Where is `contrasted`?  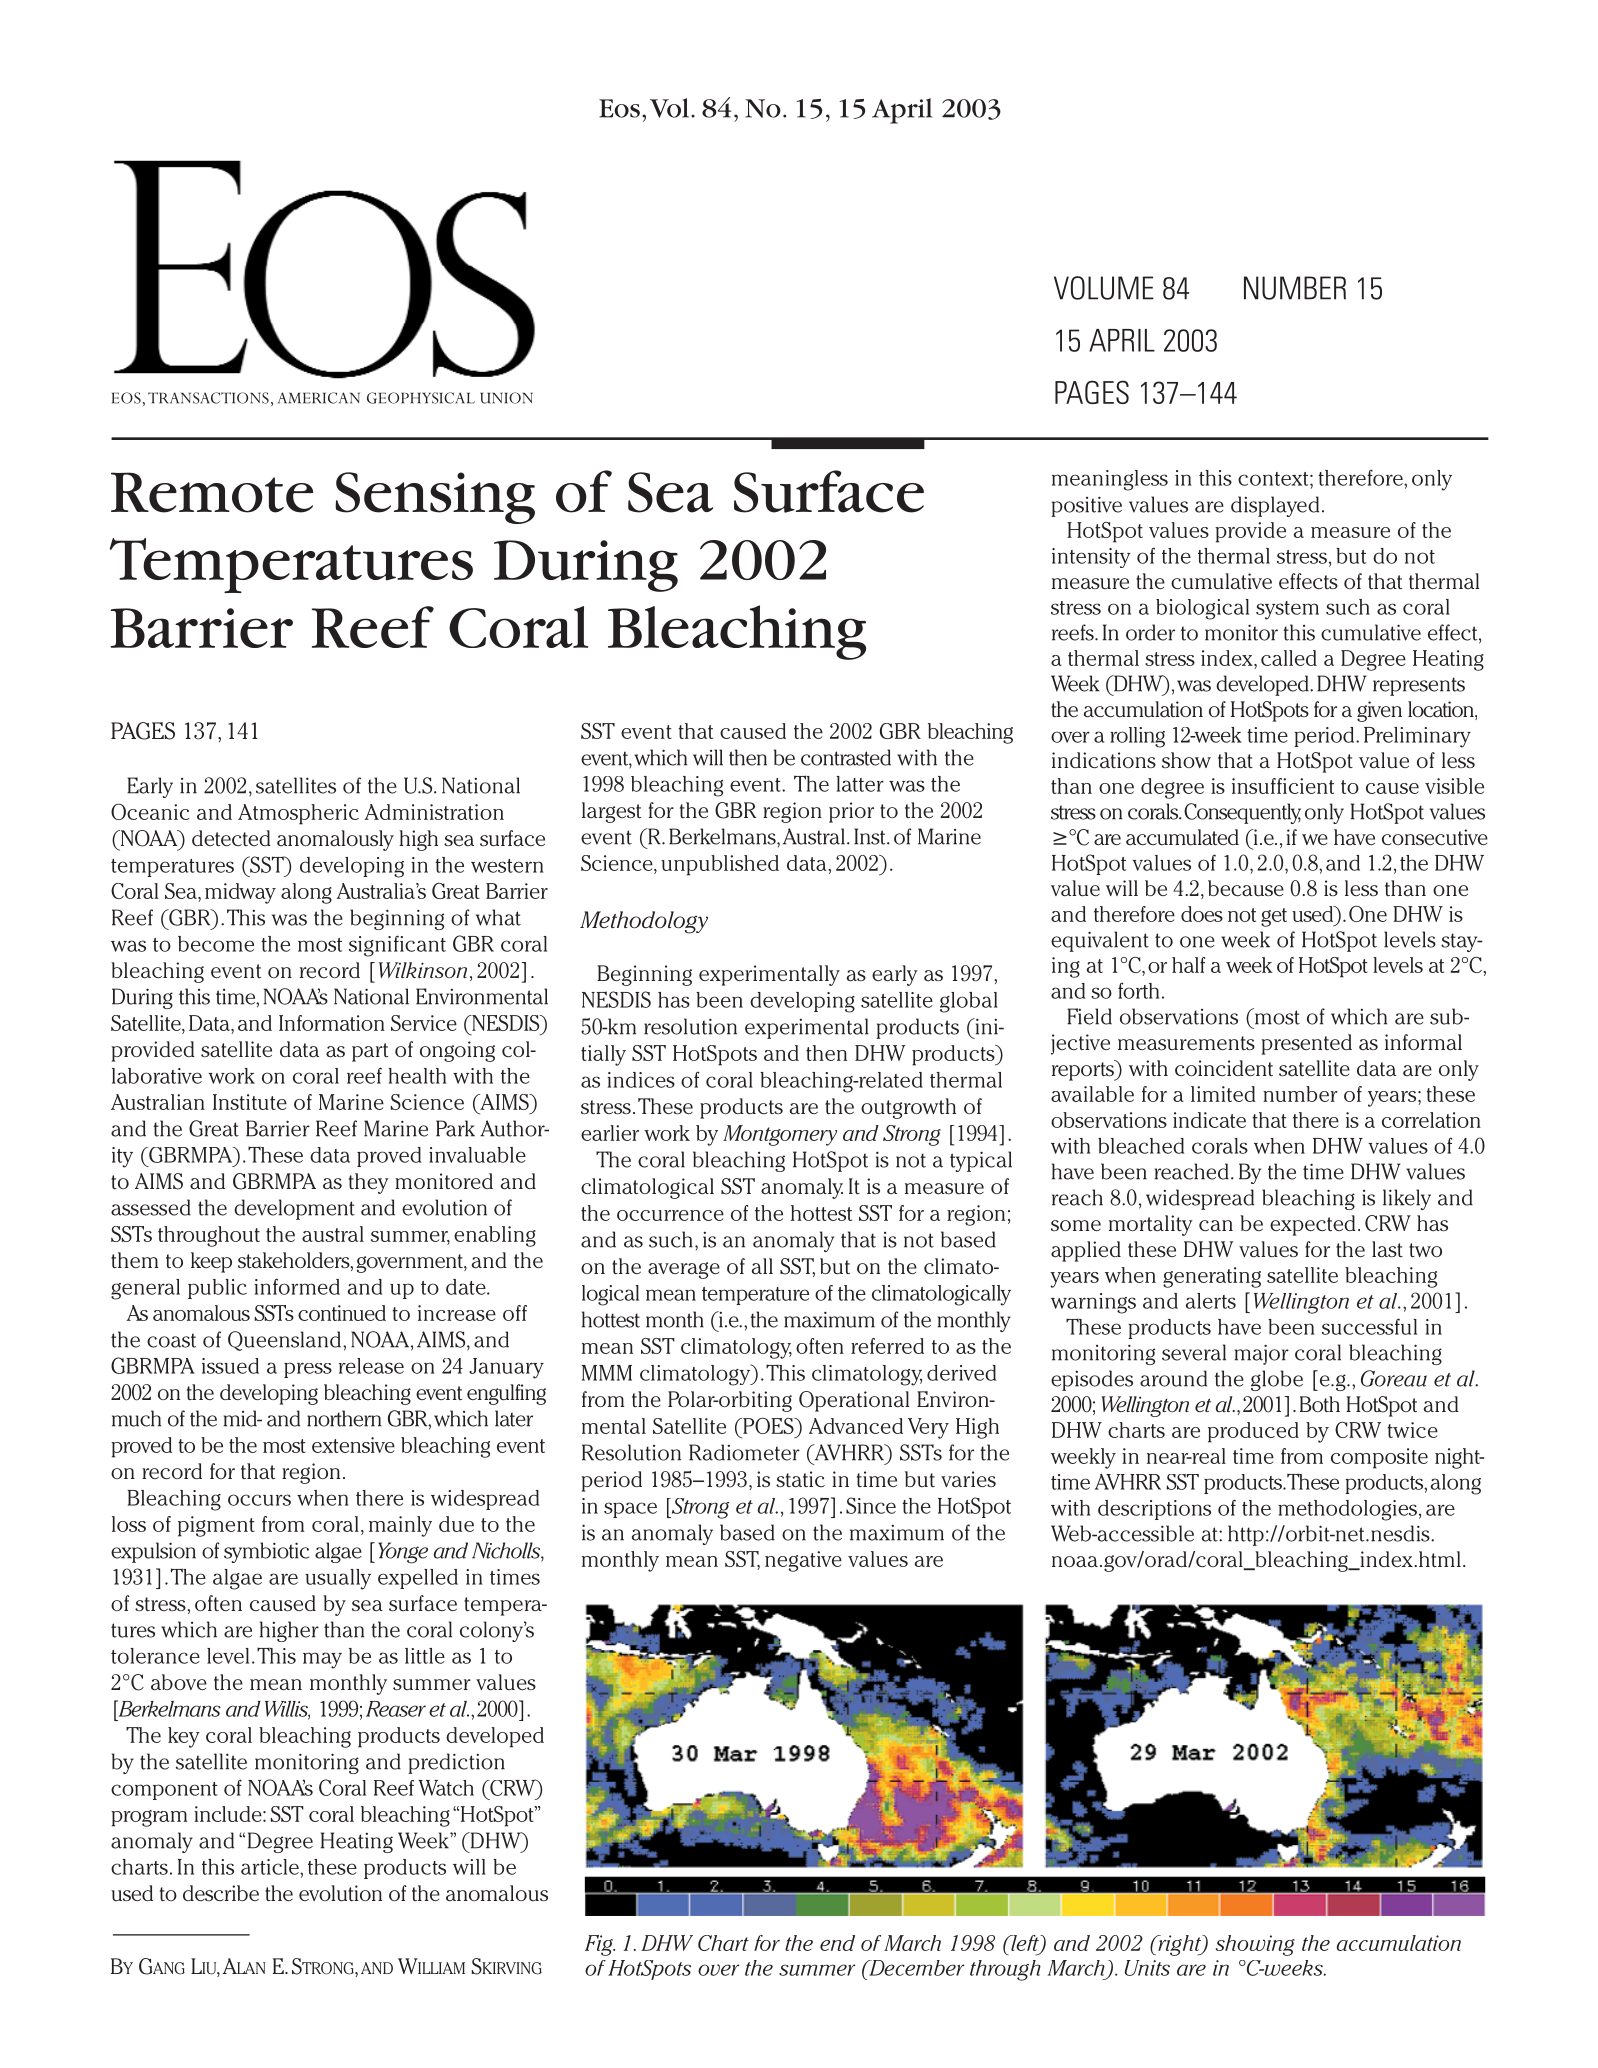 contrasted is located at coordinates (846, 757).
